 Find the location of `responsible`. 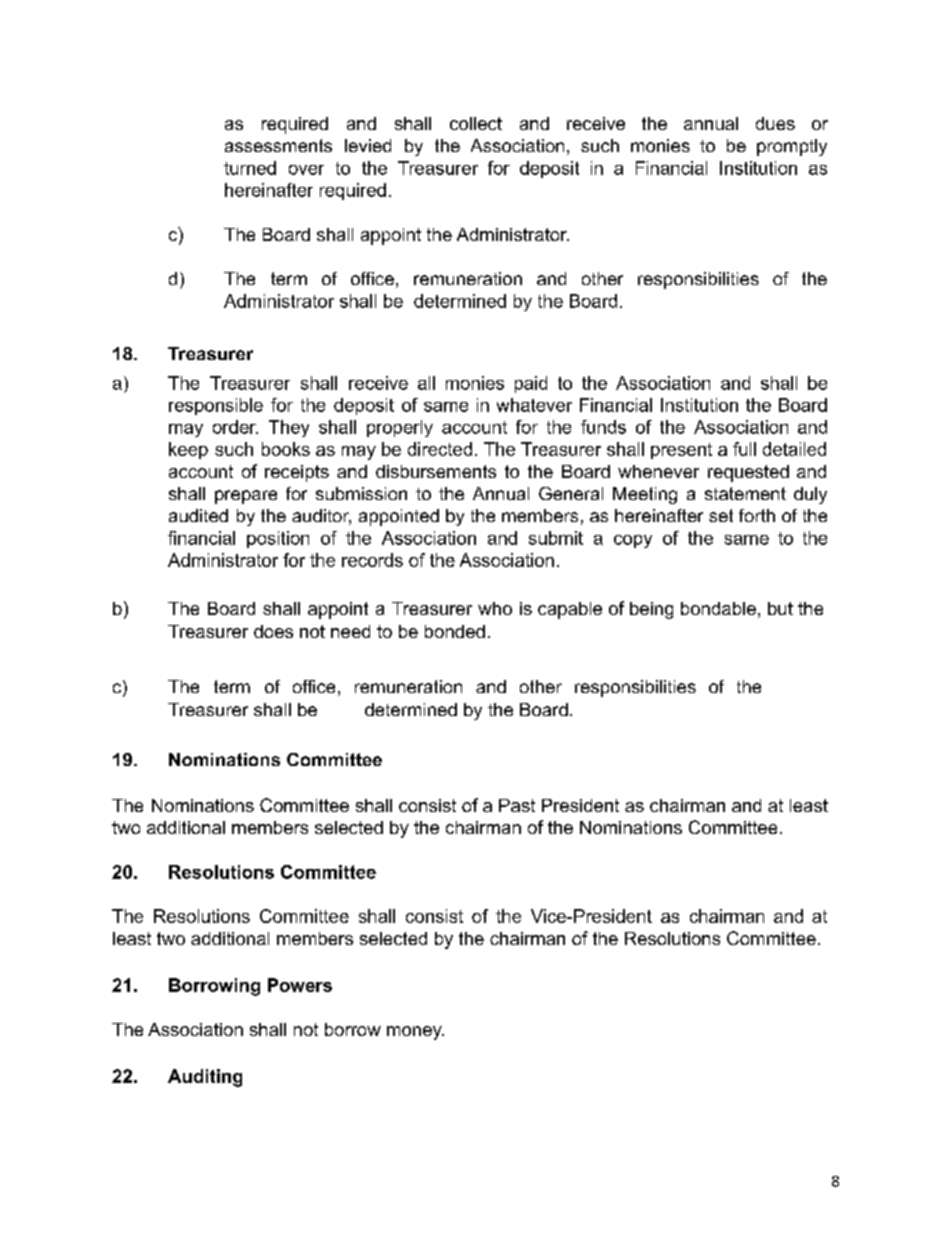

responsible is located at coordinates (216, 406).
